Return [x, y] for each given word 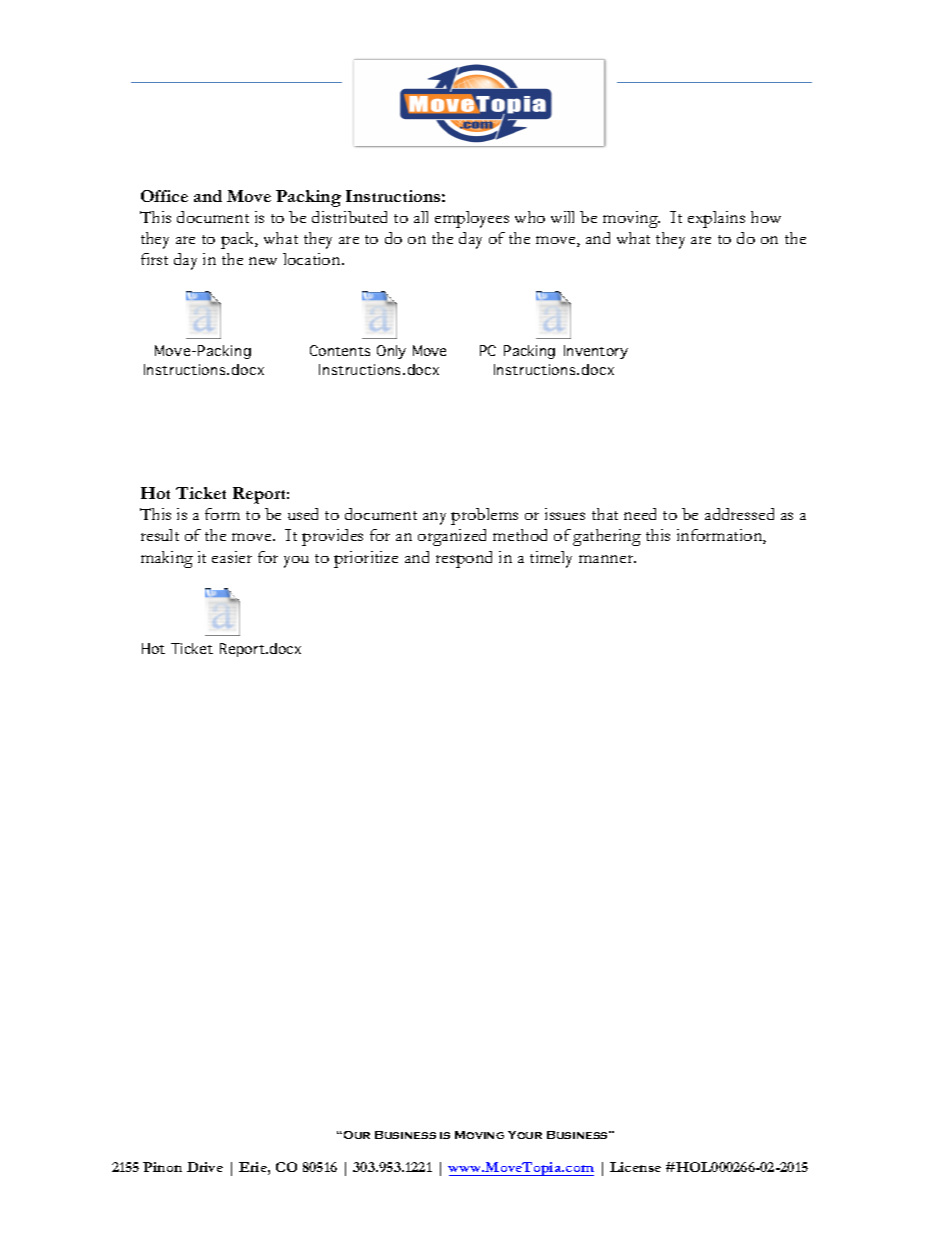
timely [551, 559]
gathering [607, 537]
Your [525, 1135]
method [520, 535]
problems [484, 516]
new [263, 261]
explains [716, 219]
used [303, 514]
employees [472, 219]
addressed [739, 514]
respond [464, 559]
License [635, 1167]
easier [232, 557]
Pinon [162, 1167]
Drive [205, 1167]
